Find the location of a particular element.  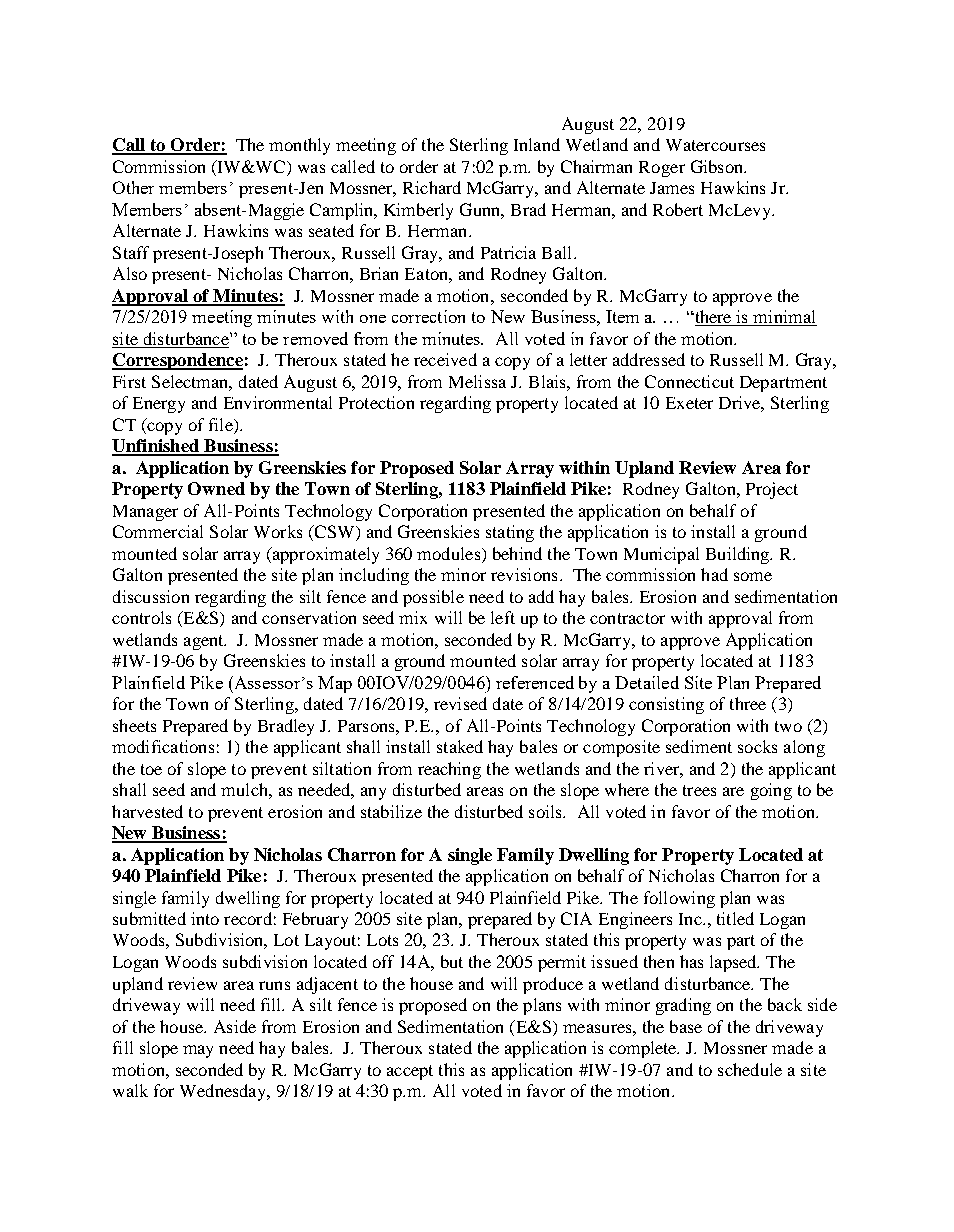

Richard is located at coordinates (432, 187).
